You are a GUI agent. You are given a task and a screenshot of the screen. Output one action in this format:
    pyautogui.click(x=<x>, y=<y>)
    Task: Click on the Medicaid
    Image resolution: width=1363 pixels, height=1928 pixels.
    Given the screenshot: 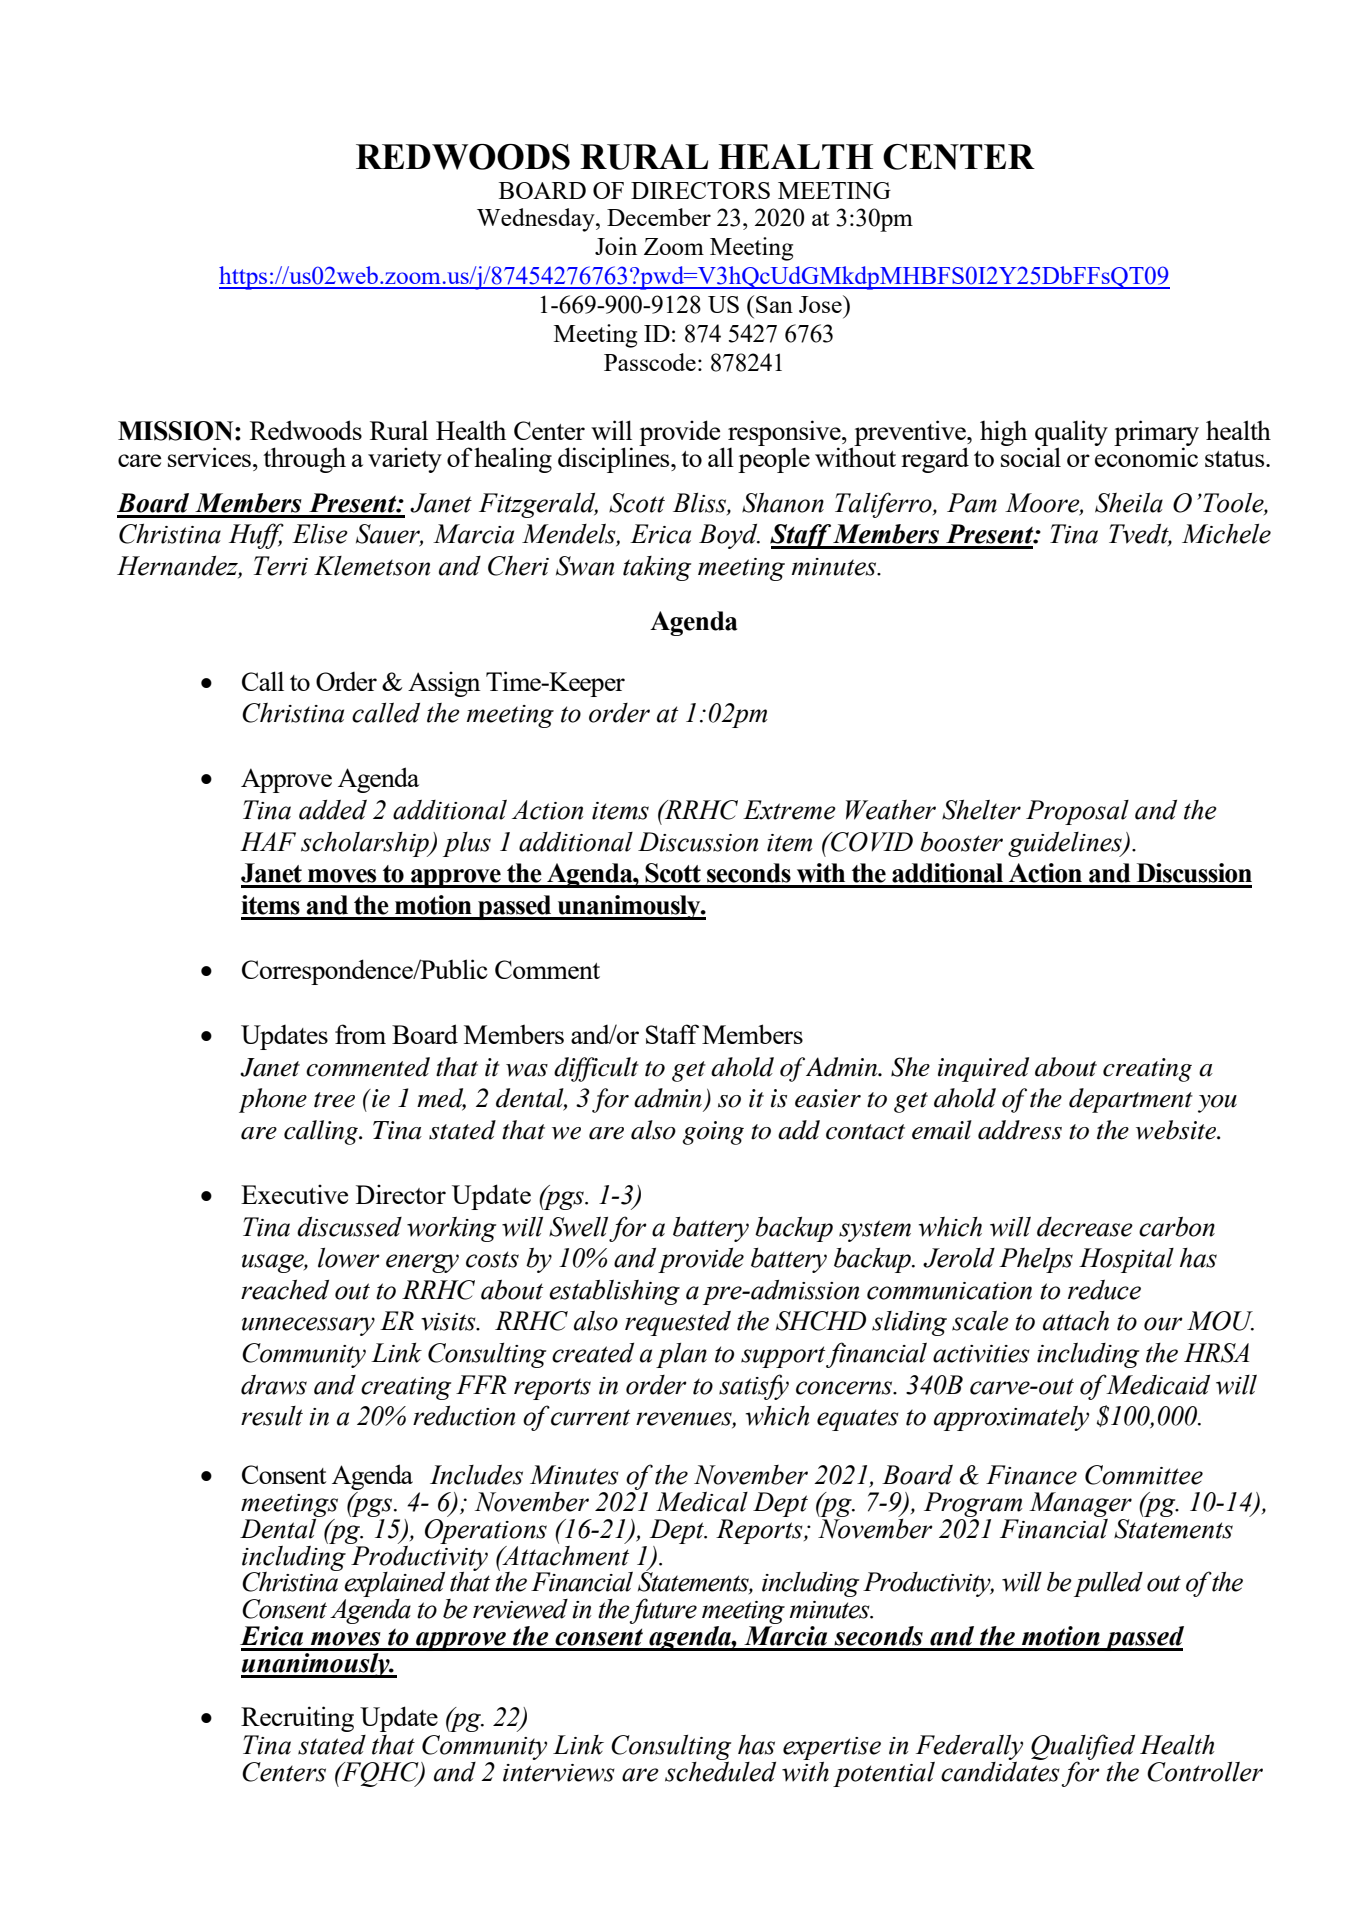 What is the action you would take?
    pyautogui.click(x=1158, y=1385)
